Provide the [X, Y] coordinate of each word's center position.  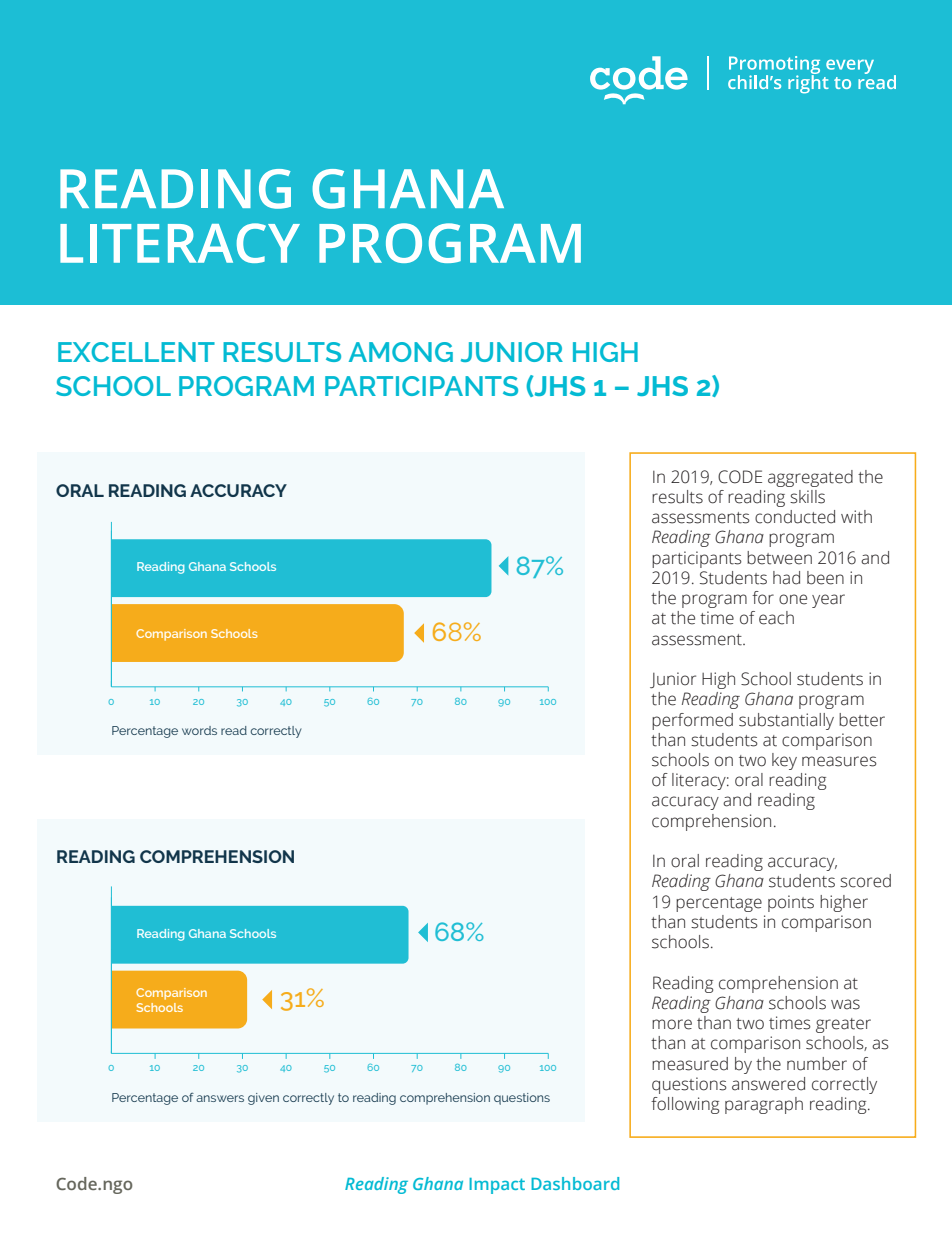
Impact [497, 1186]
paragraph [764, 1105]
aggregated [810, 478]
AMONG [401, 352]
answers [220, 1098]
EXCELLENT [136, 352]
